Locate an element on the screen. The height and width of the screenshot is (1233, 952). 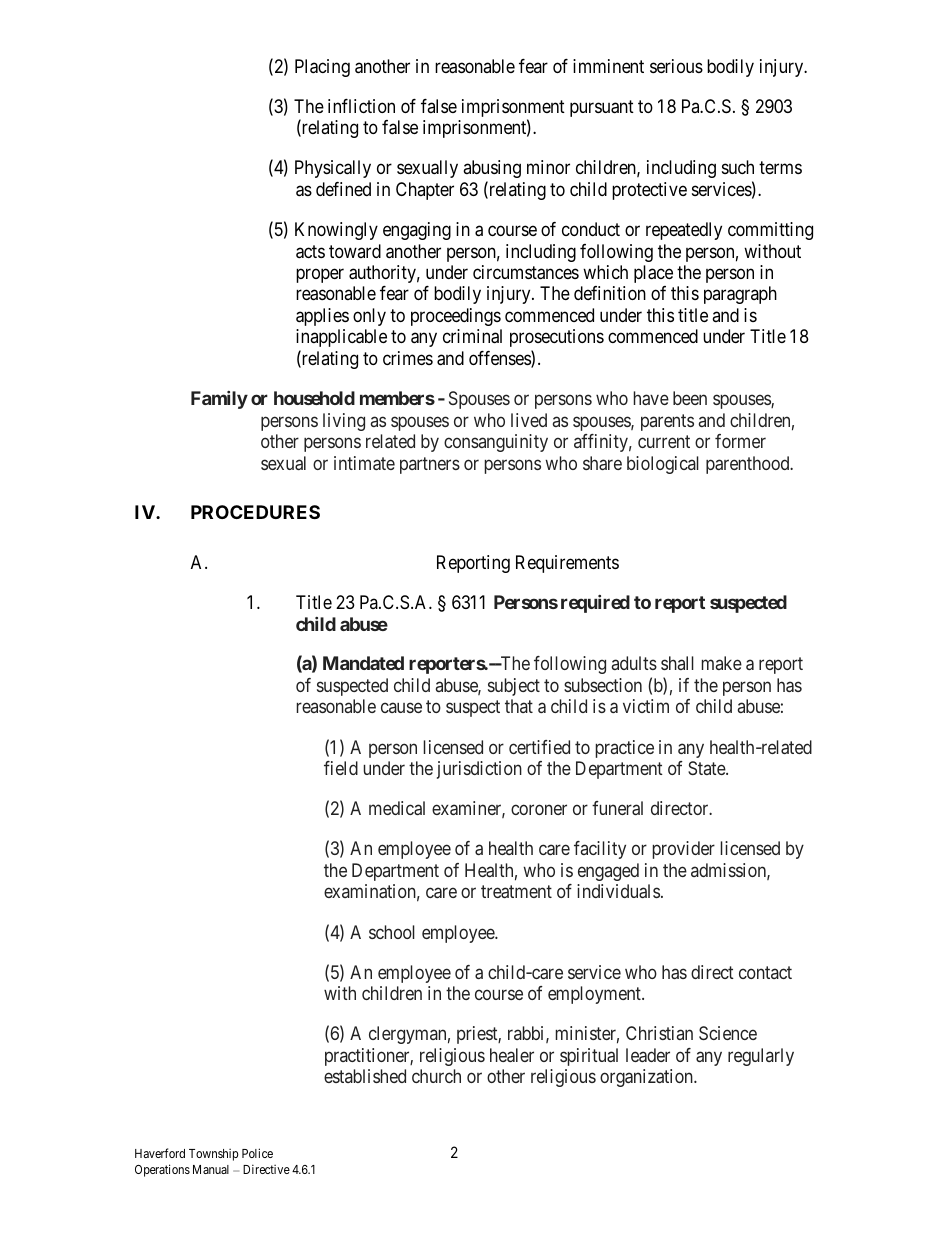
serious is located at coordinates (676, 66).
